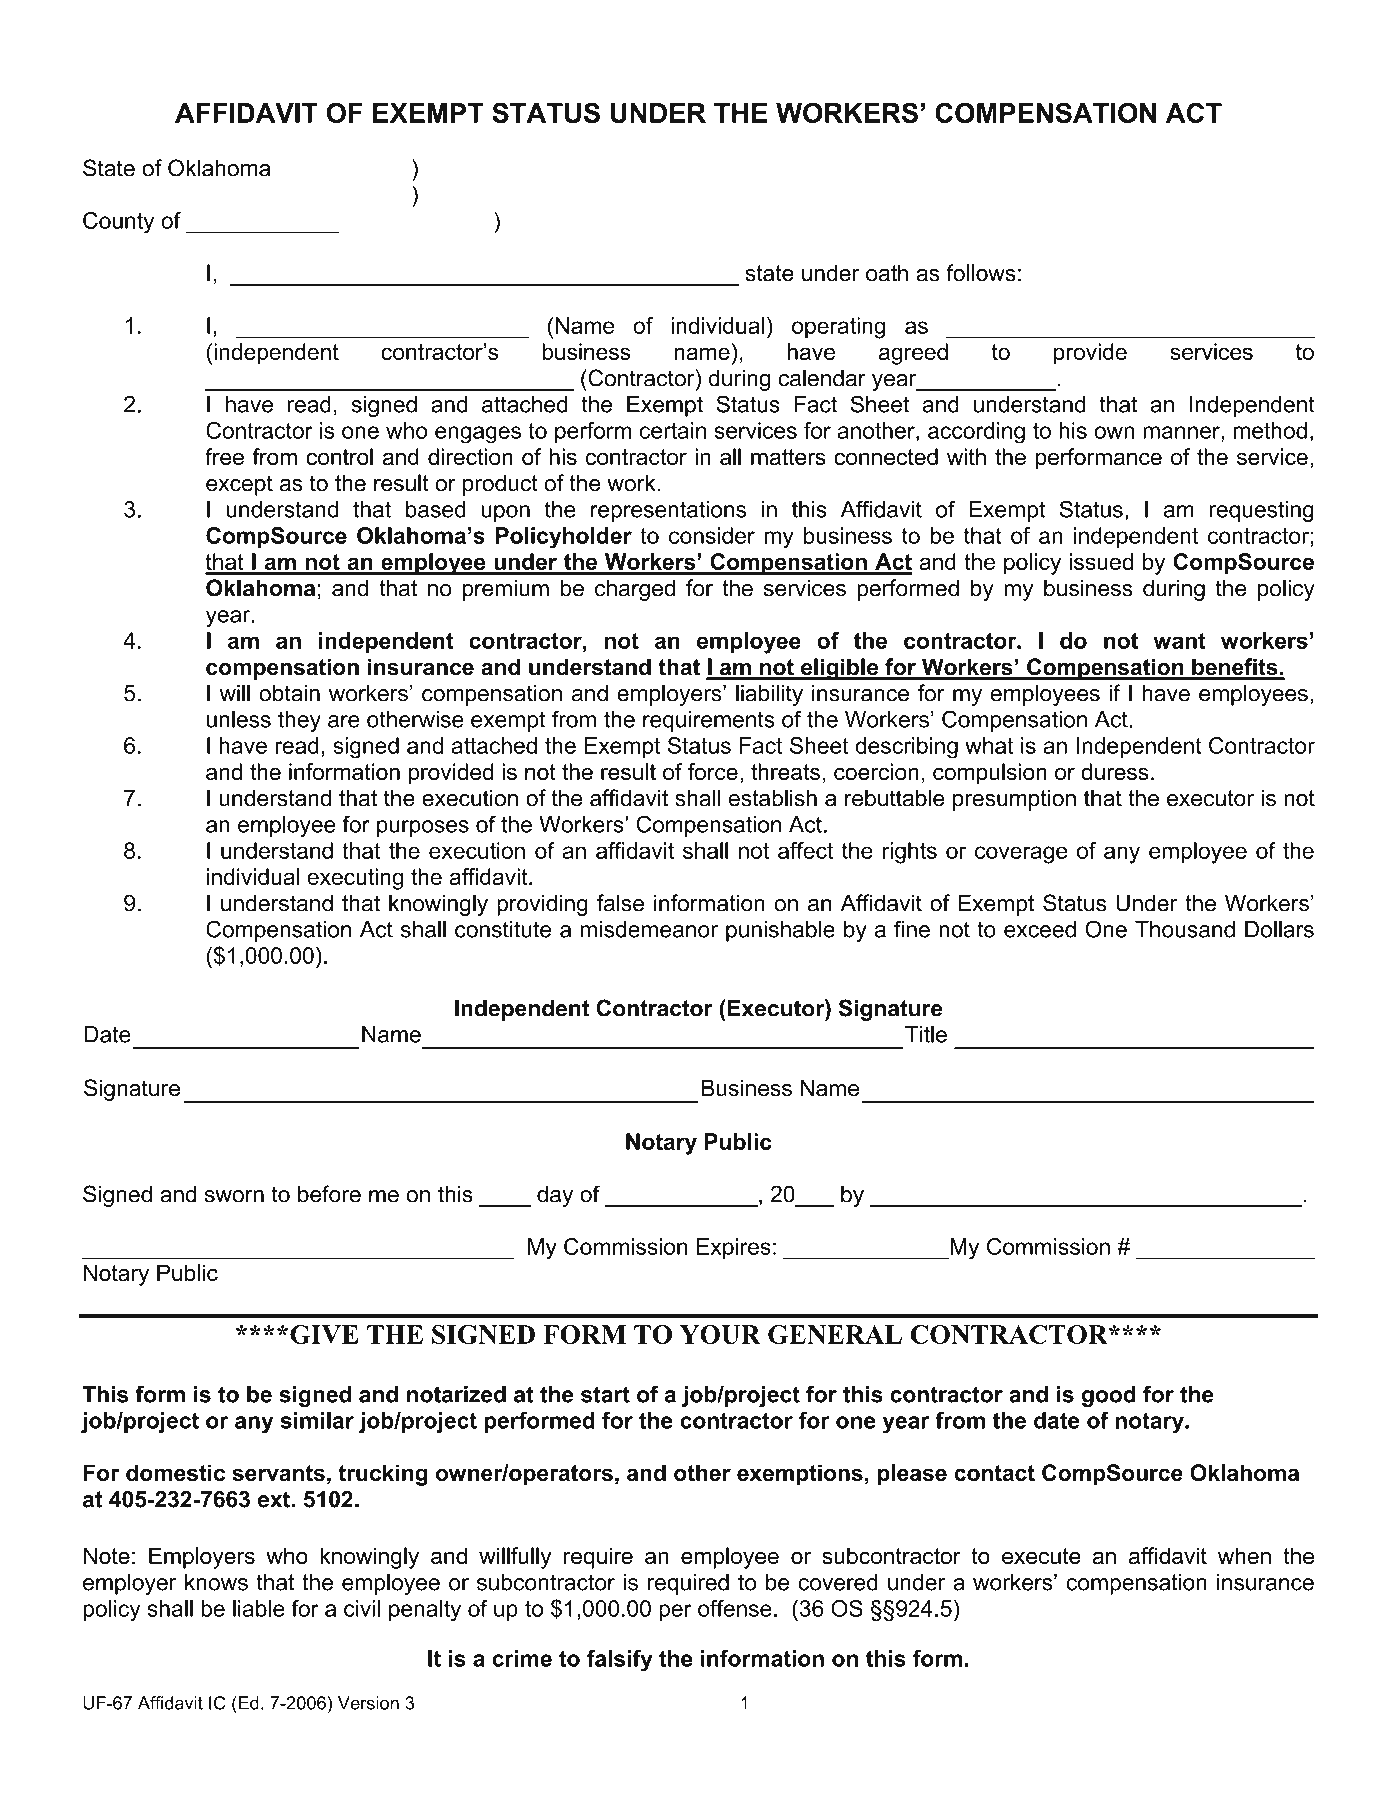 This screenshot has height=1808, width=1397. What do you see at coordinates (234, 1196) in the screenshot?
I see `sworn` at bounding box center [234, 1196].
